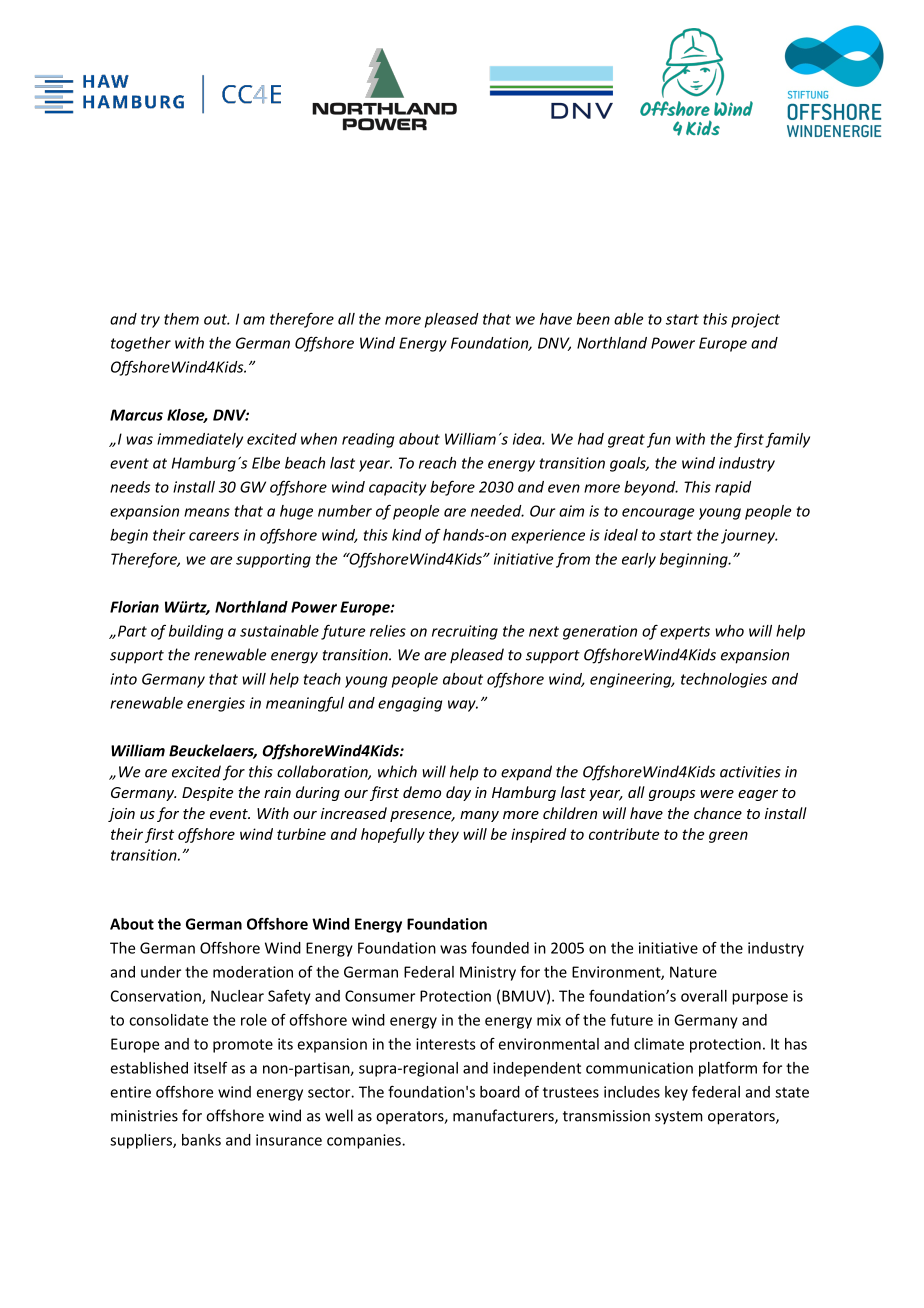  What do you see at coordinates (750, 772) in the screenshot?
I see `activities` at bounding box center [750, 772].
